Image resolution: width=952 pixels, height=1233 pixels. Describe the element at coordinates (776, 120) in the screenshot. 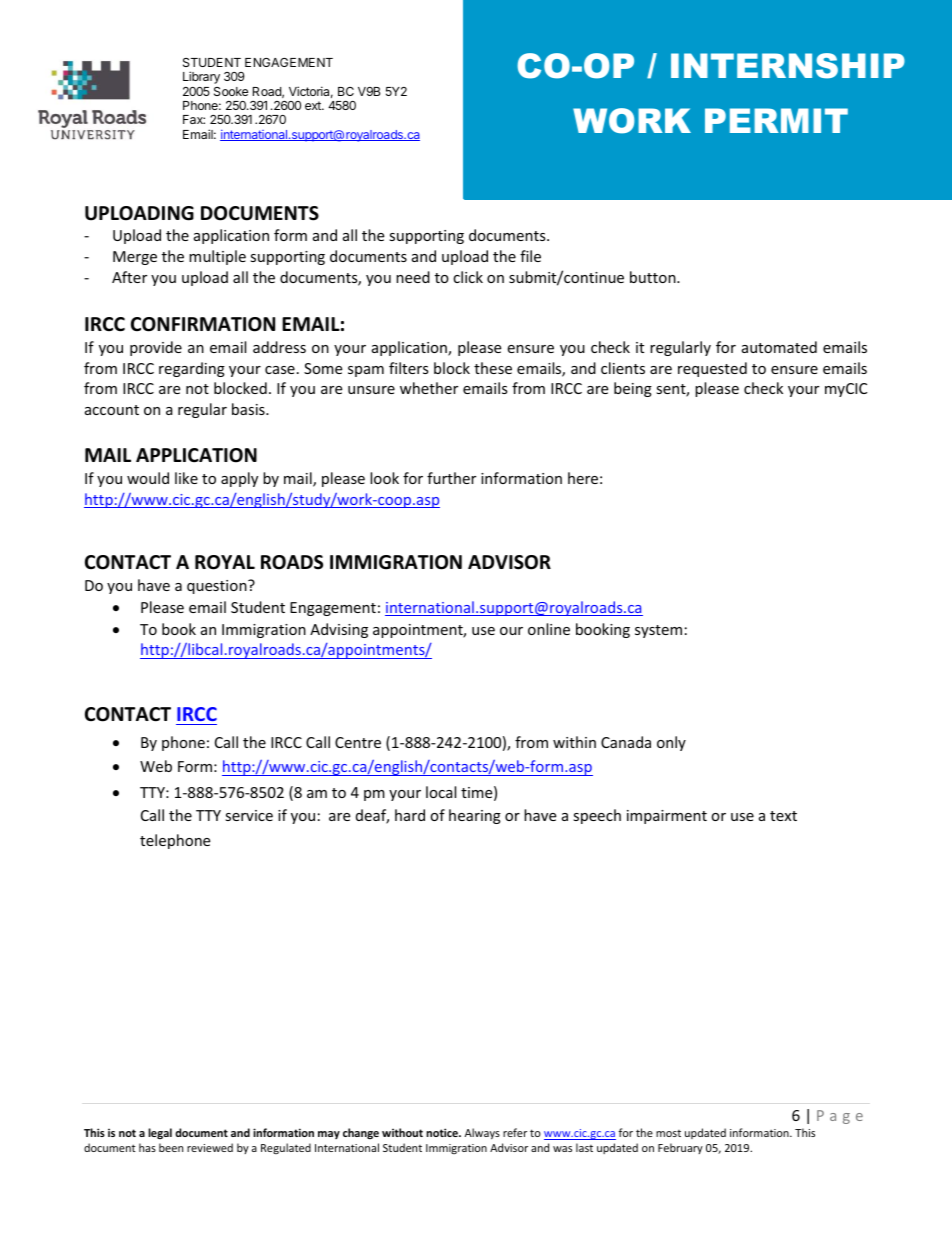

I see `PERMIT` at that location.
